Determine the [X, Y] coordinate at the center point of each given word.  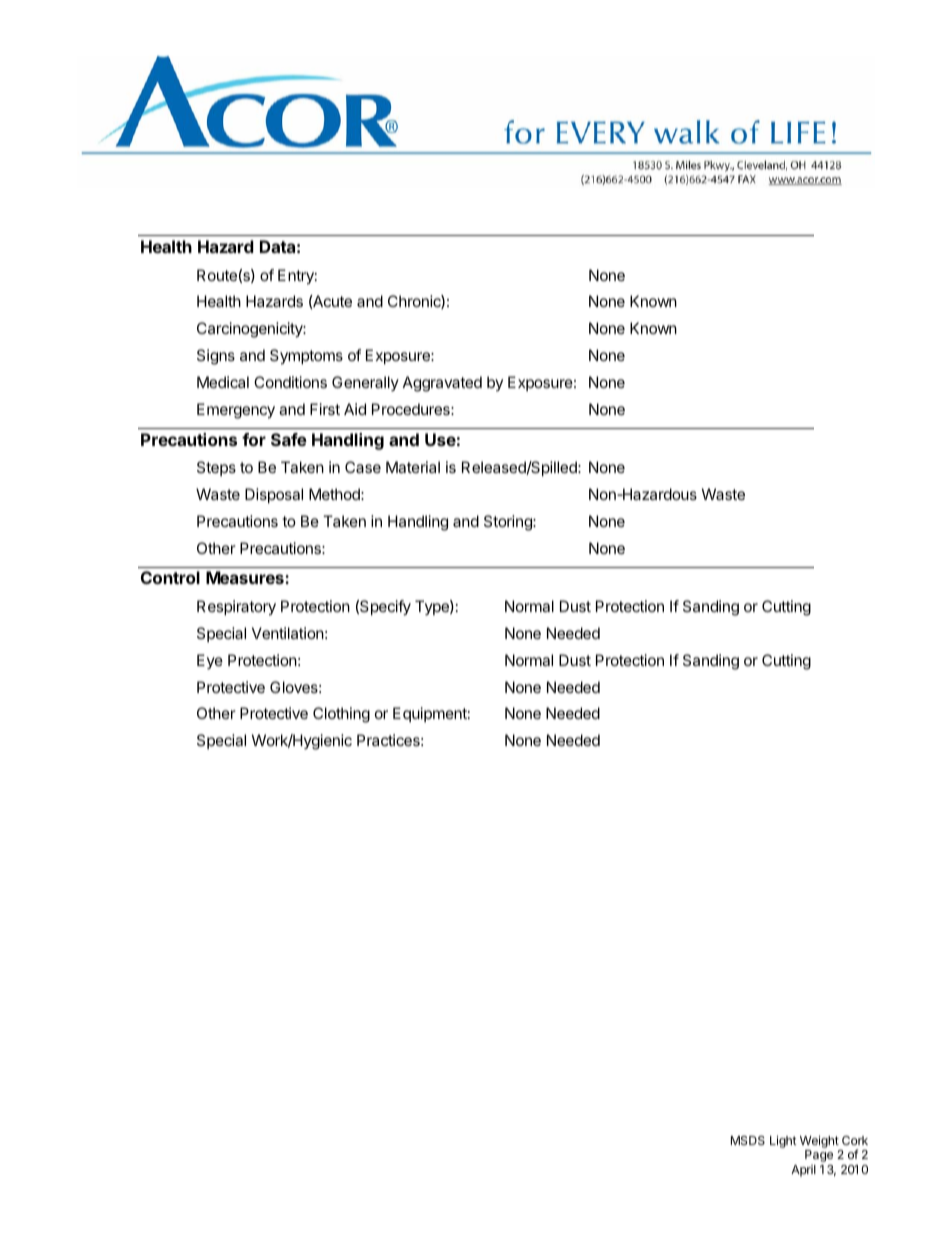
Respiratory [236, 608]
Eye [210, 661]
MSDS [748, 1140]
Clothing [341, 715]
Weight [820, 1143]
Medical [223, 382]
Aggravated [442, 384]
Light [783, 1141]
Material [413, 467]
